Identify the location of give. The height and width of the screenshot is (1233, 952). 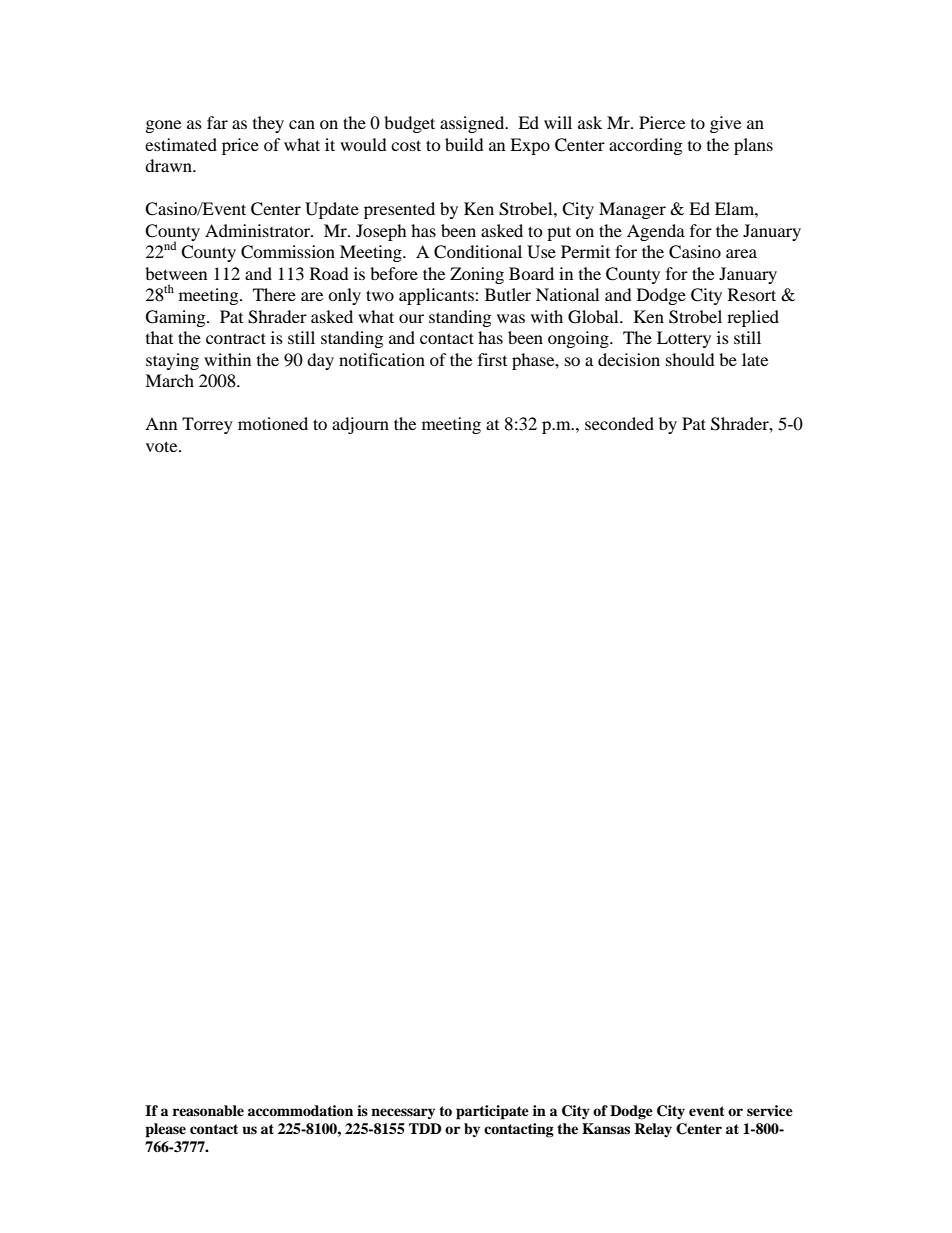
(725, 124).
